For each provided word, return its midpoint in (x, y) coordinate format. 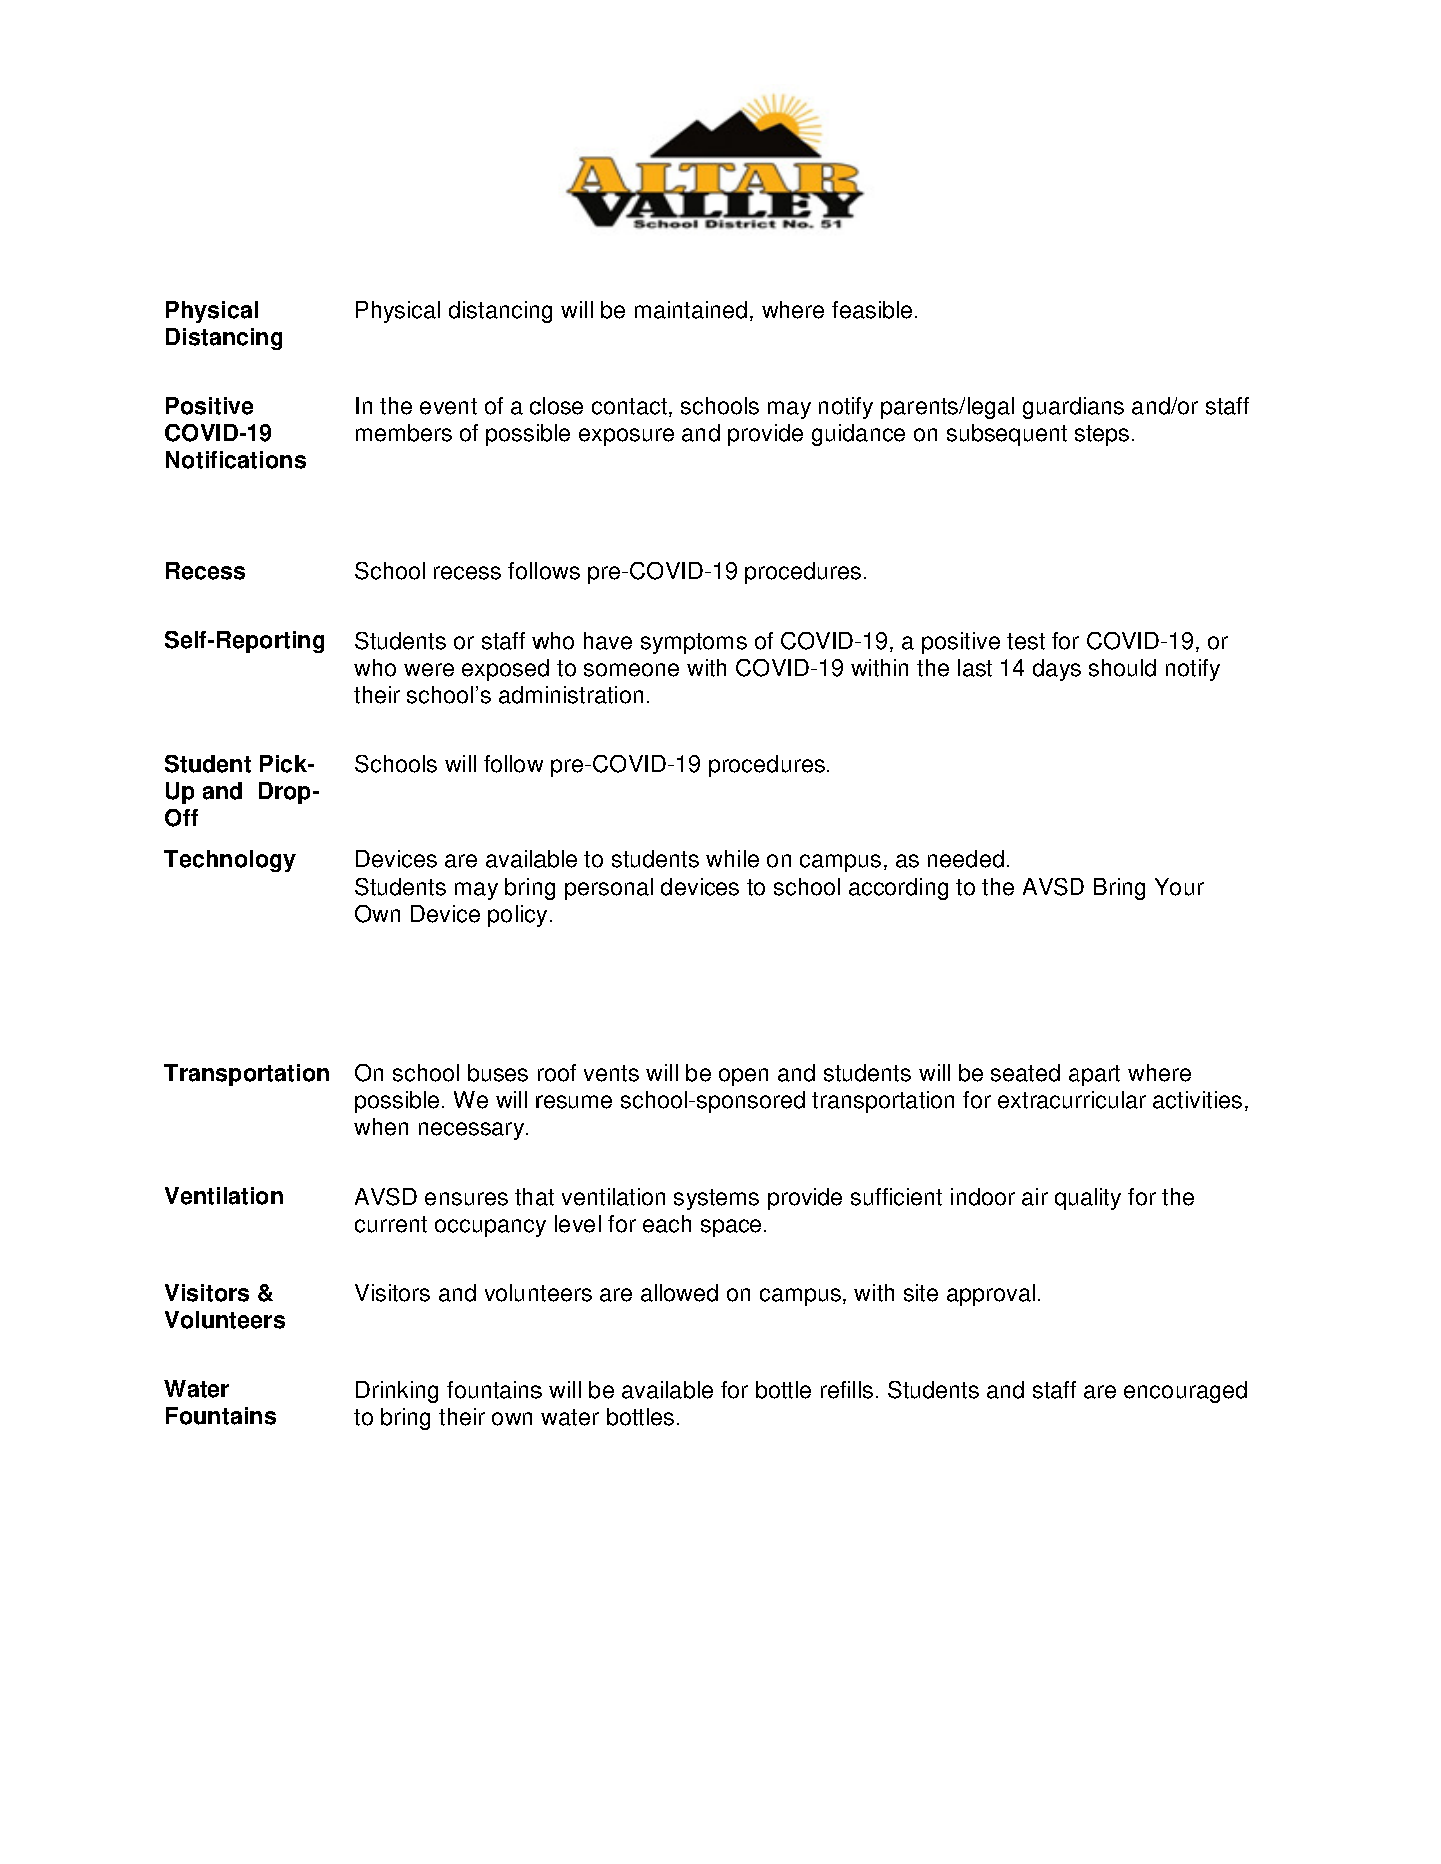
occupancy (490, 1228)
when (381, 1127)
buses (498, 1073)
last (975, 668)
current (391, 1224)
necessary (473, 1131)
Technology (230, 861)
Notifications (236, 460)
